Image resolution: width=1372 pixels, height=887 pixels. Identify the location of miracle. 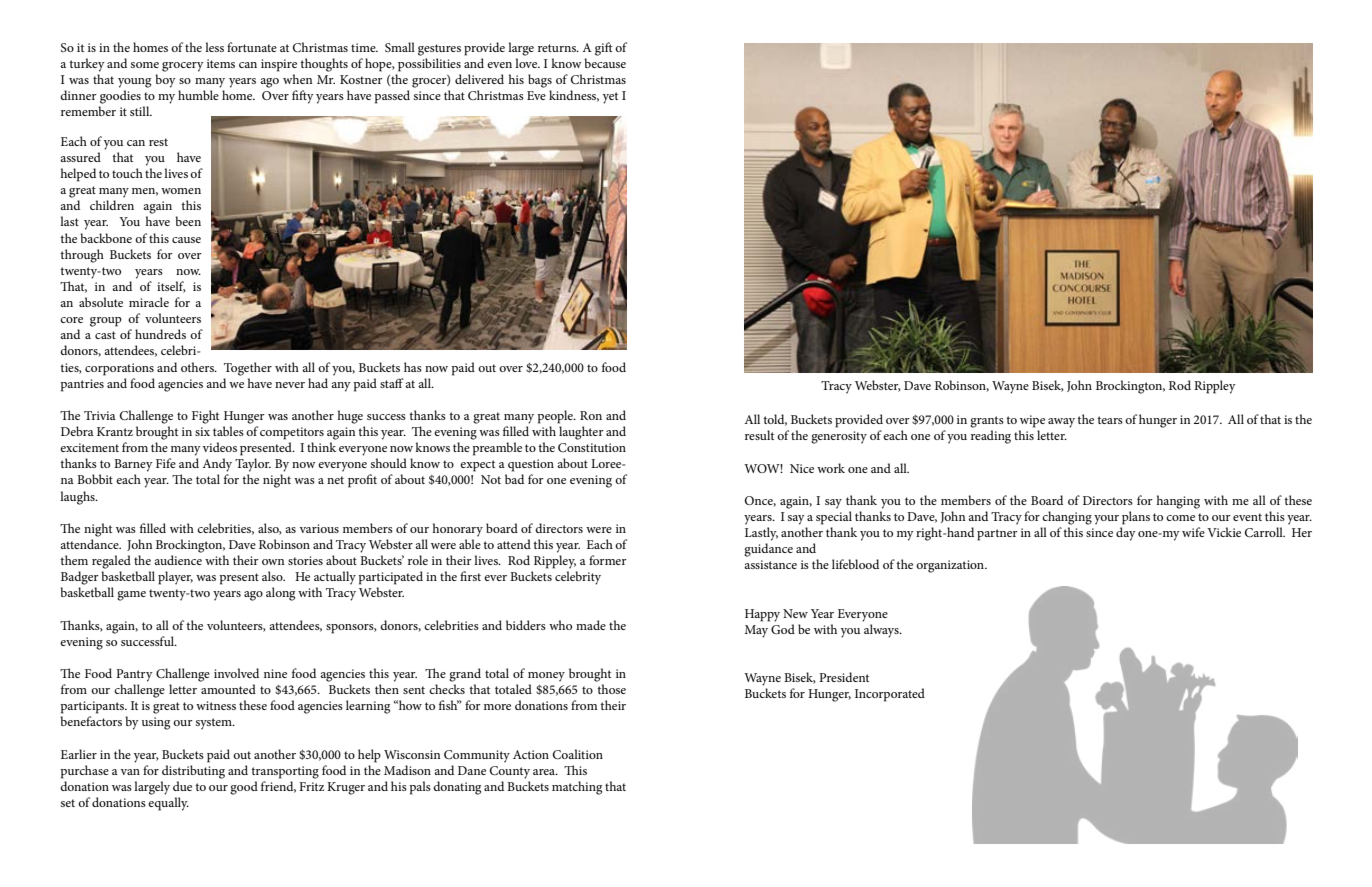
(149, 302).
